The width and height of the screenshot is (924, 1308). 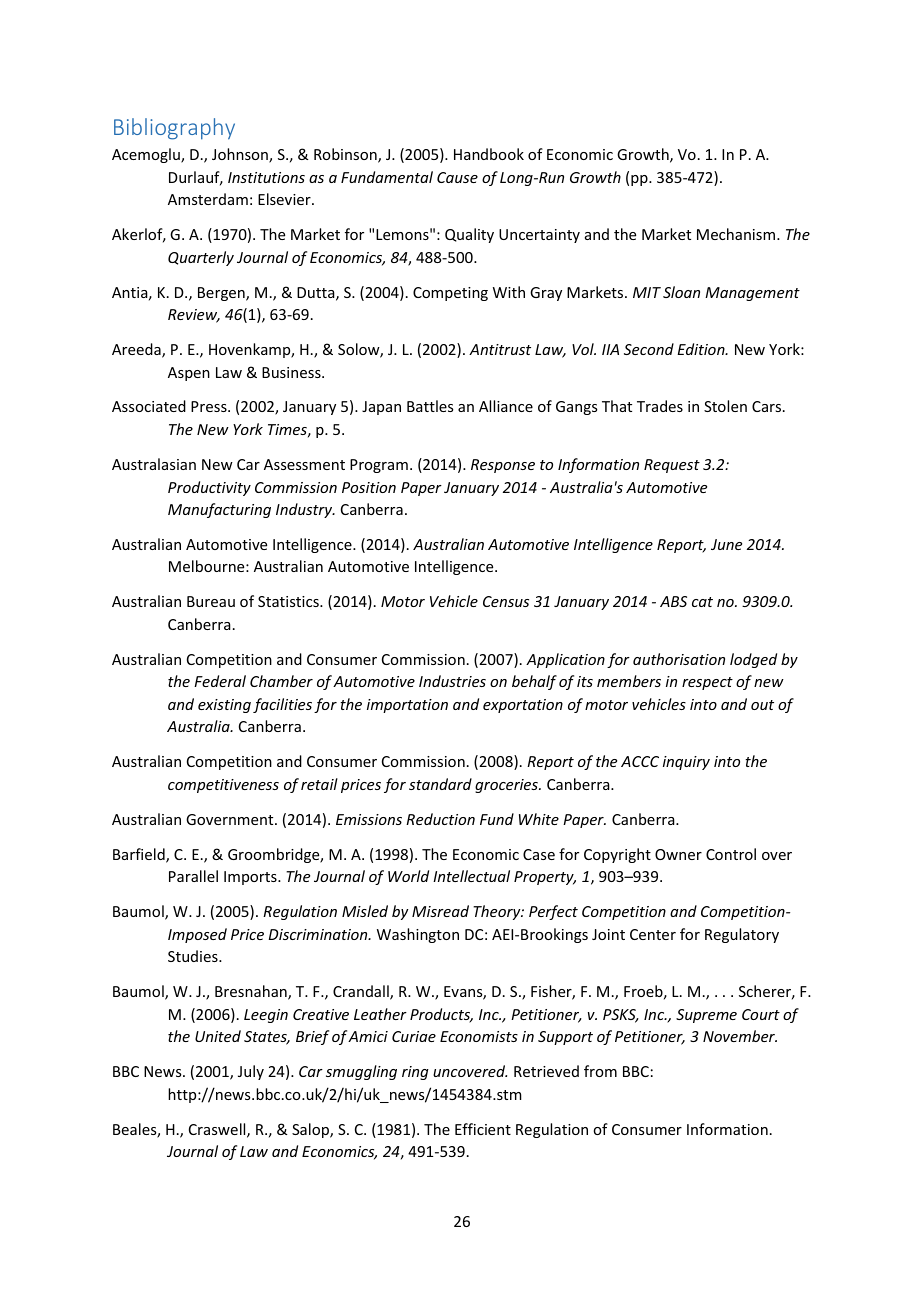 I want to click on Johnson, so click(x=241, y=155).
